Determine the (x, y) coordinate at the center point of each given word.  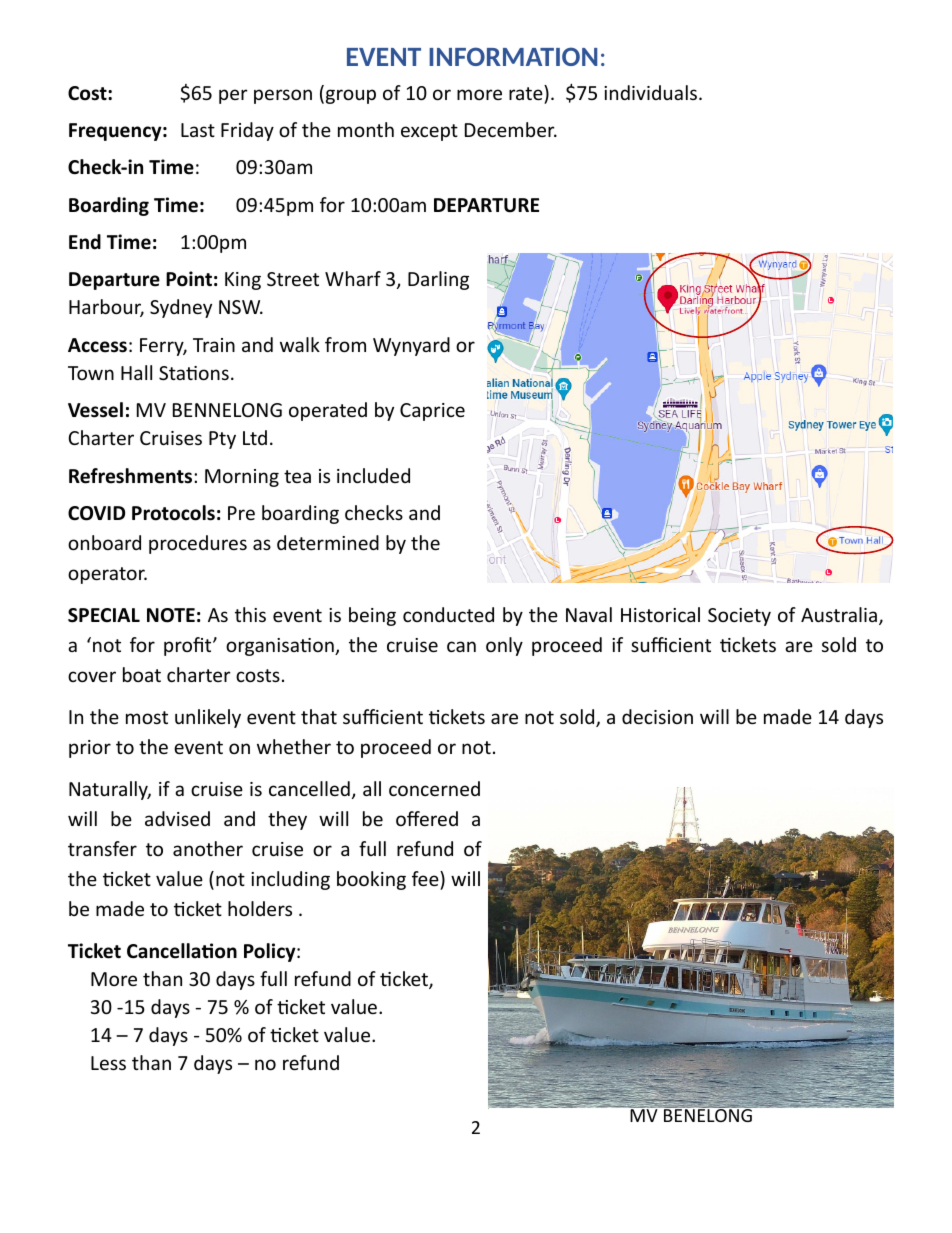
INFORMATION (513, 56)
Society (739, 617)
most (147, 717)
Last (198, 130)
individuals (650, 92)
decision (657, 716)
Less (108, 1063)
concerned (434, 788)
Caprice (432, 412)
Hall (136, 372)
